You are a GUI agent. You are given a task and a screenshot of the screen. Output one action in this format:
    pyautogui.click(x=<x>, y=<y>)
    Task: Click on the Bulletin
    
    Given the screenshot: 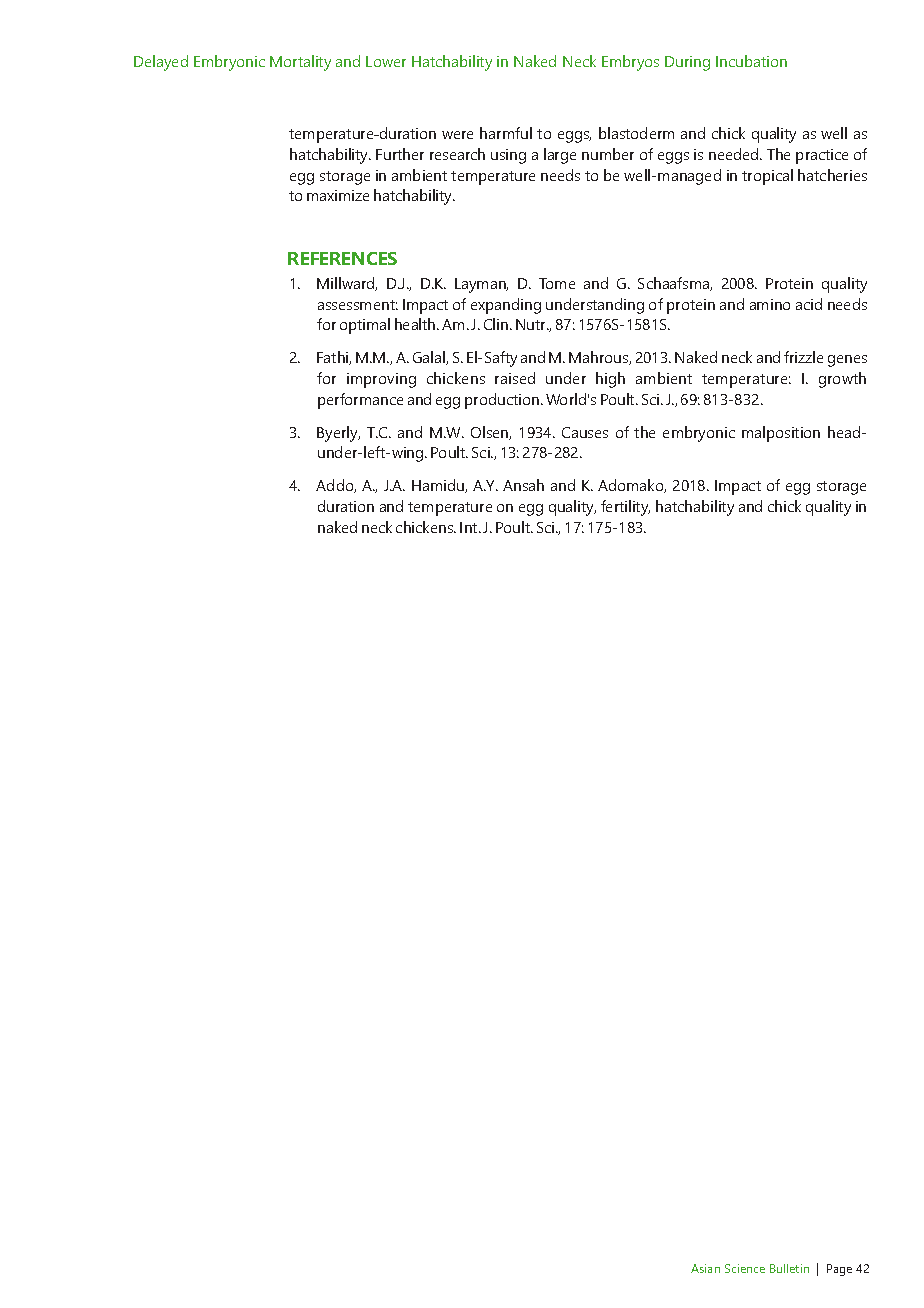 What is the action you would take?
    pyautogui.click(x=789, y=1268)
